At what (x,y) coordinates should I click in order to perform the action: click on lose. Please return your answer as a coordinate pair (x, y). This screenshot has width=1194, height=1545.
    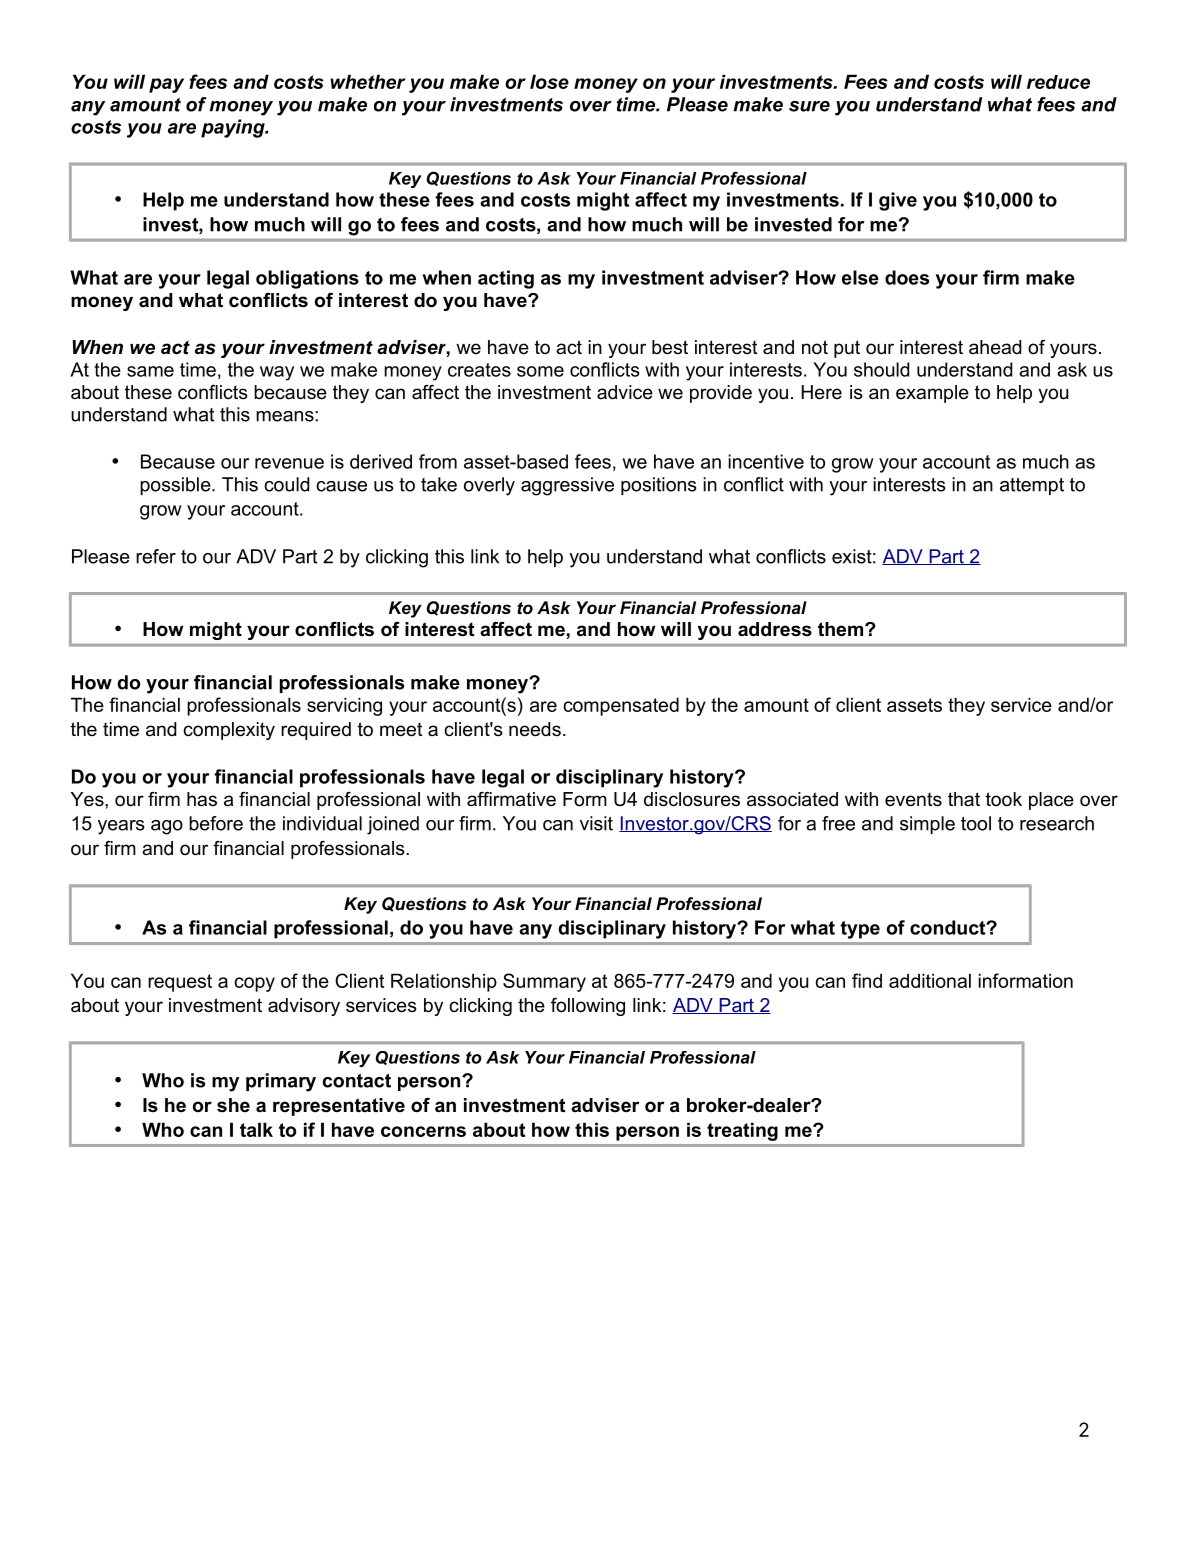
    Looking at the image, I should click on (549, 81).
